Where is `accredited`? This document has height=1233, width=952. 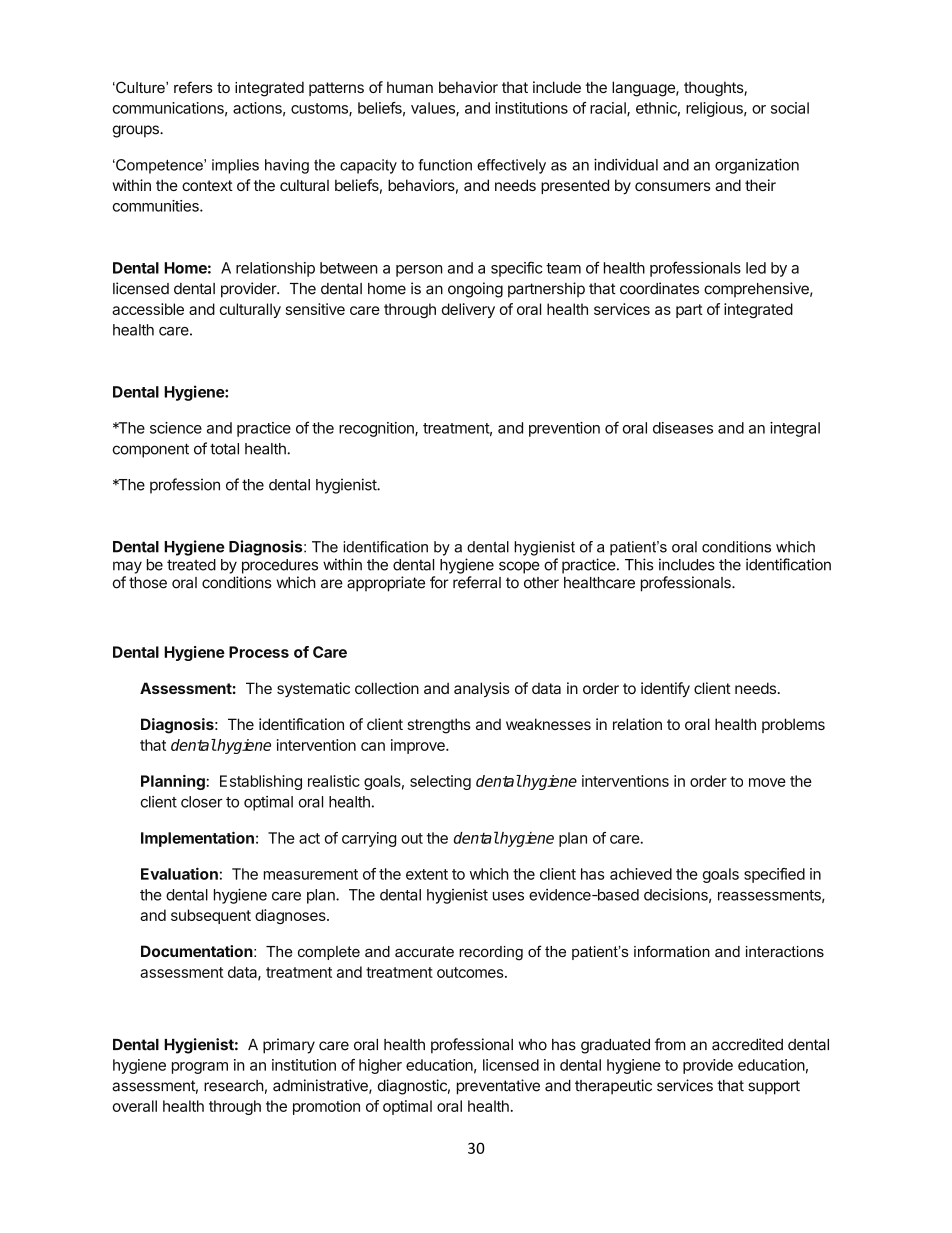 accredited is located at coordinates (747, 1044).
